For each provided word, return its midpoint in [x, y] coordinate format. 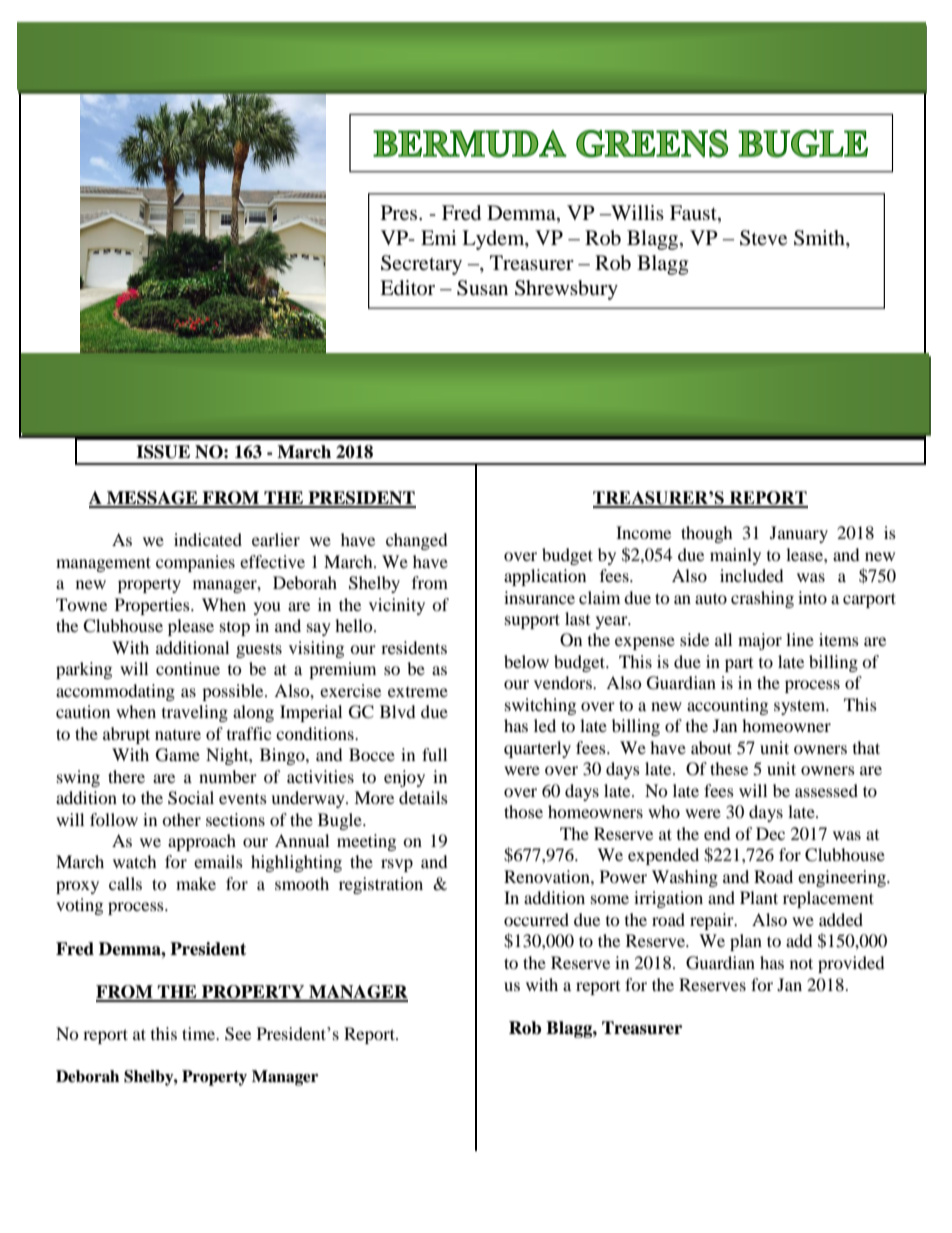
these [729, 768]
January [799, 534]
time [200, 1033]
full [434, 754]
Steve [763, 238]
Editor [407, 288]
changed [417, 541]
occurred [536, 919]
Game [178, 755]
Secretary [421, 265]
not [801, 963]
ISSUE [163, 452]
